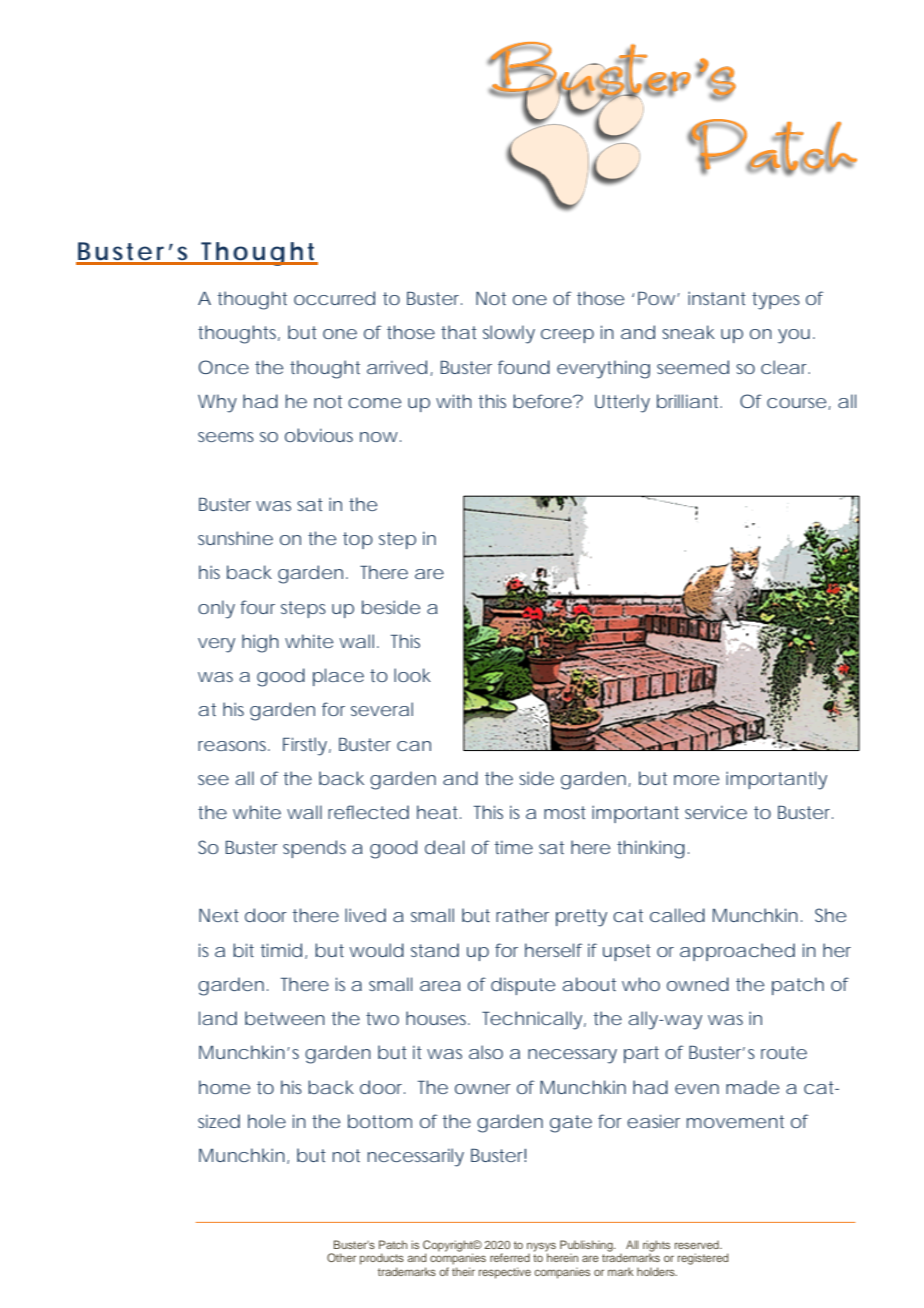 The width and height of the screenshot is (924, 1308). I want to click on you, so click(796, 336).
